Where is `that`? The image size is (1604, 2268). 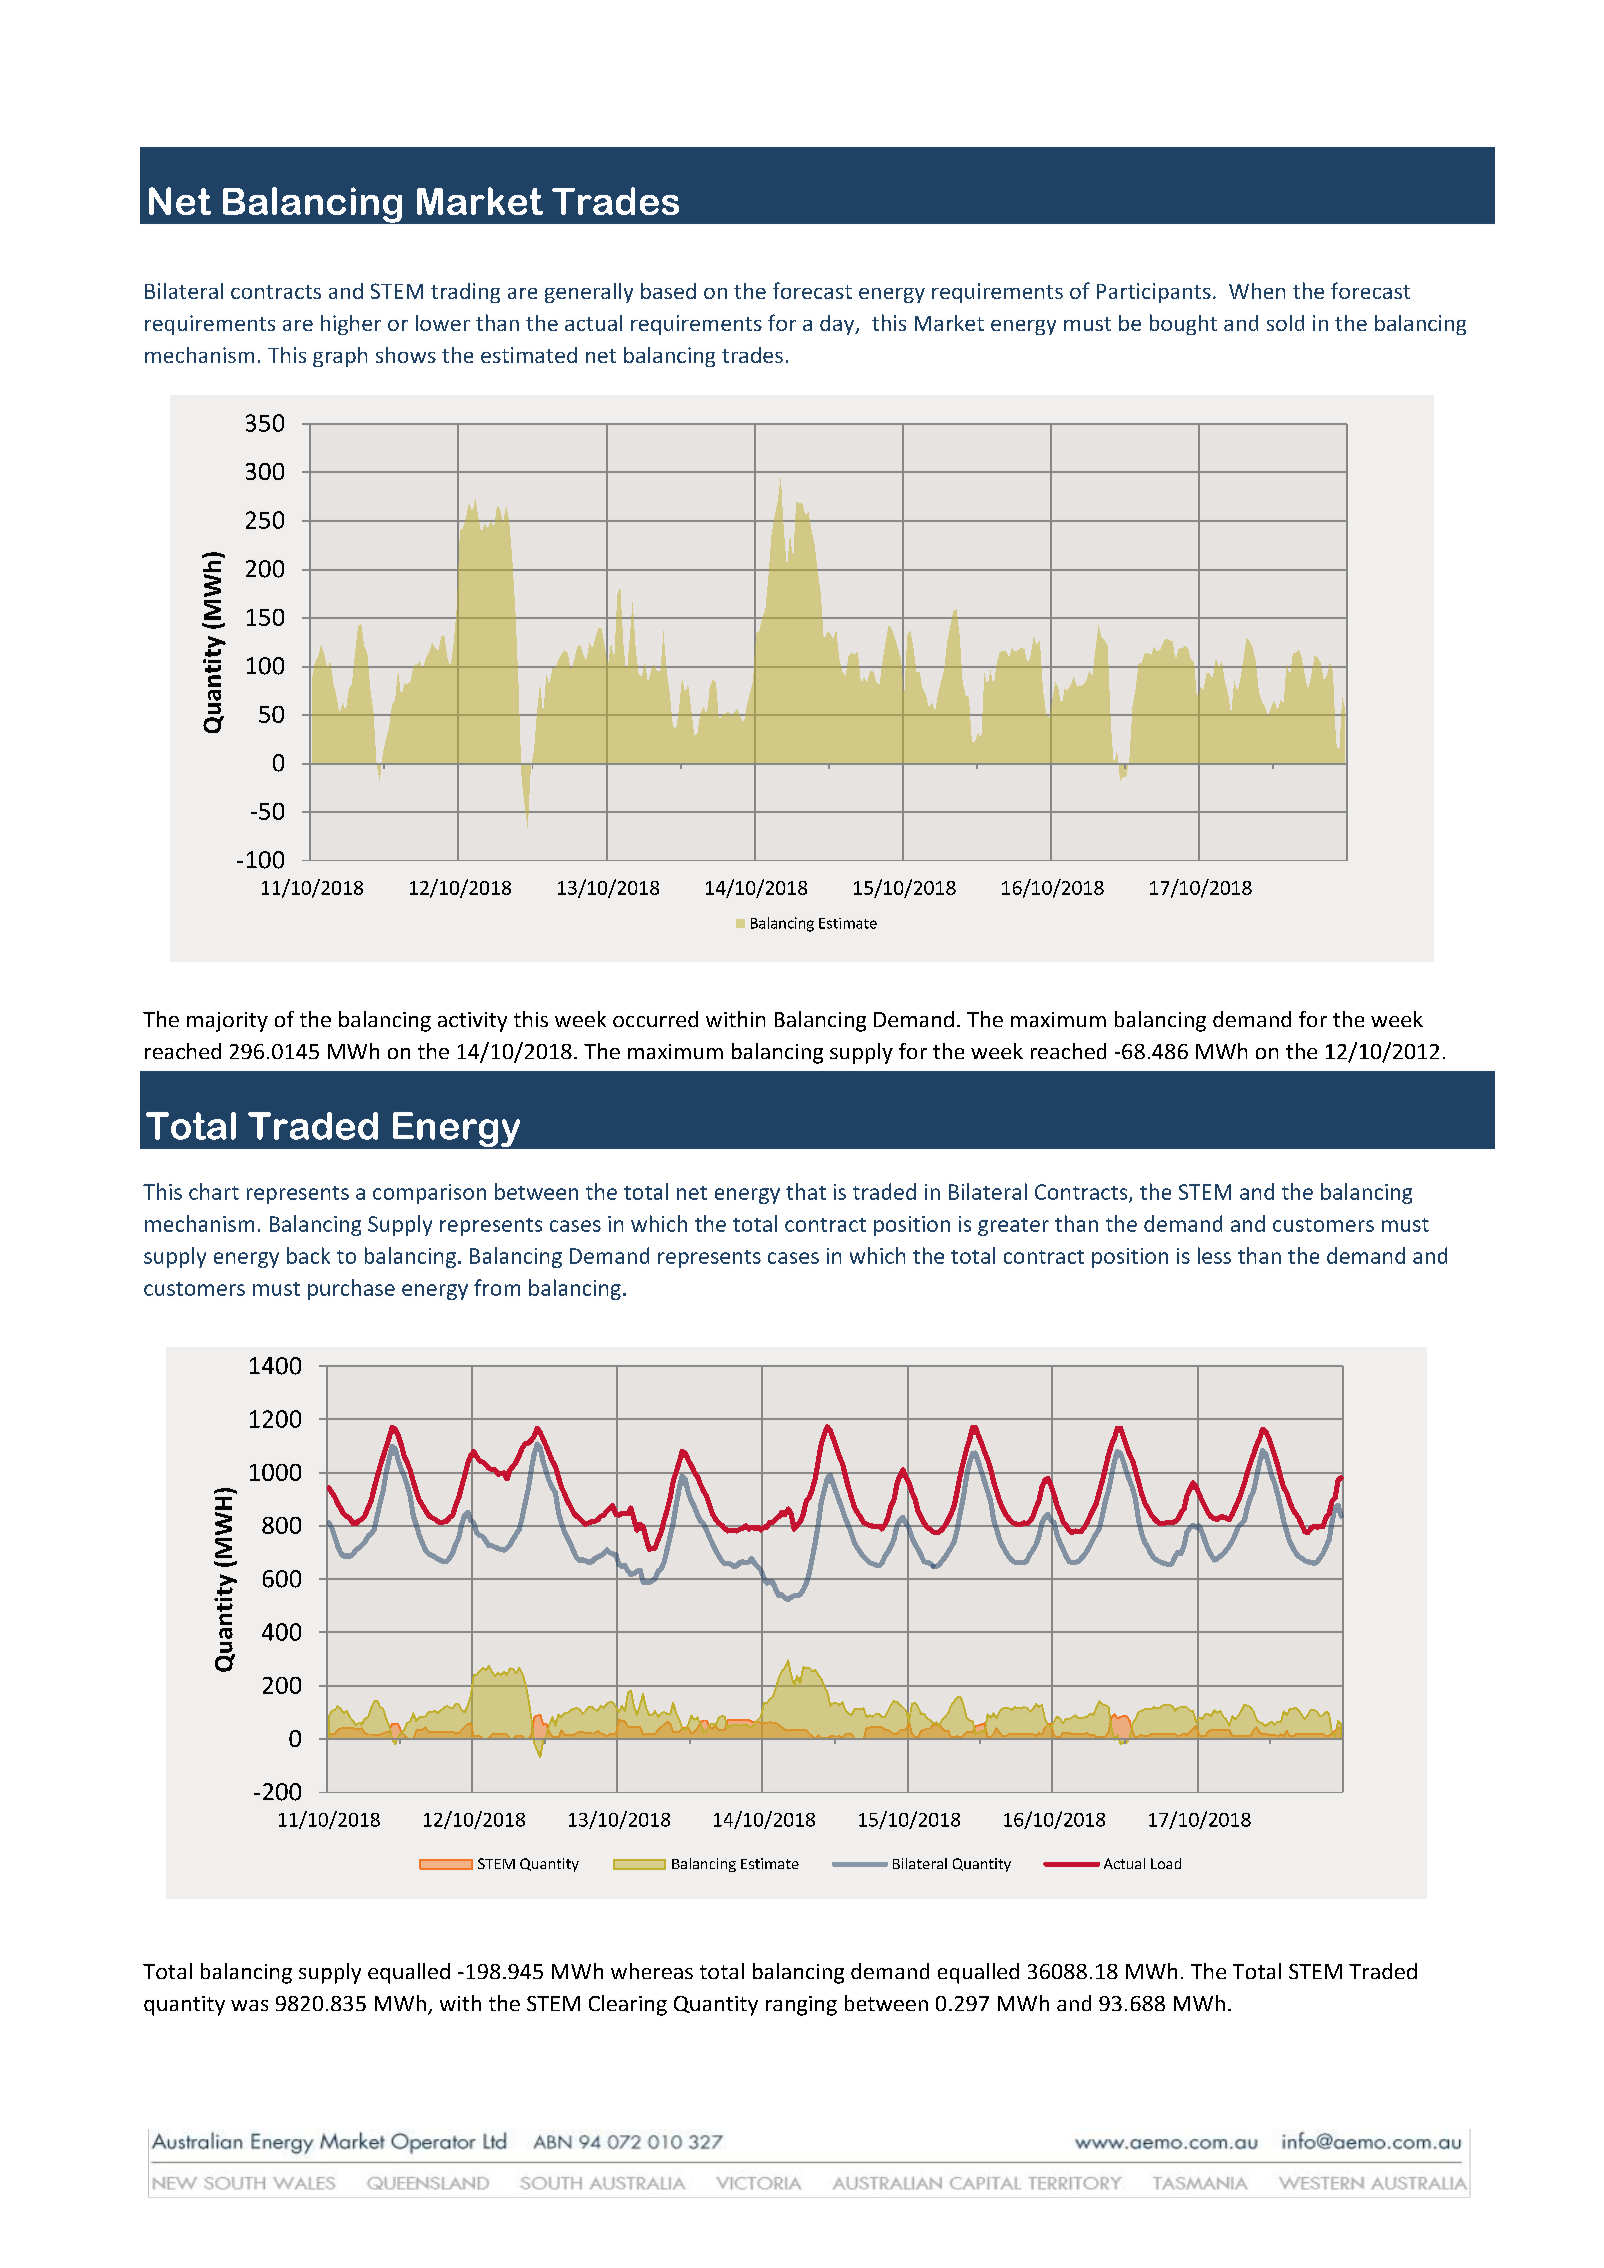 that is located at coordinates (806, 1191).
